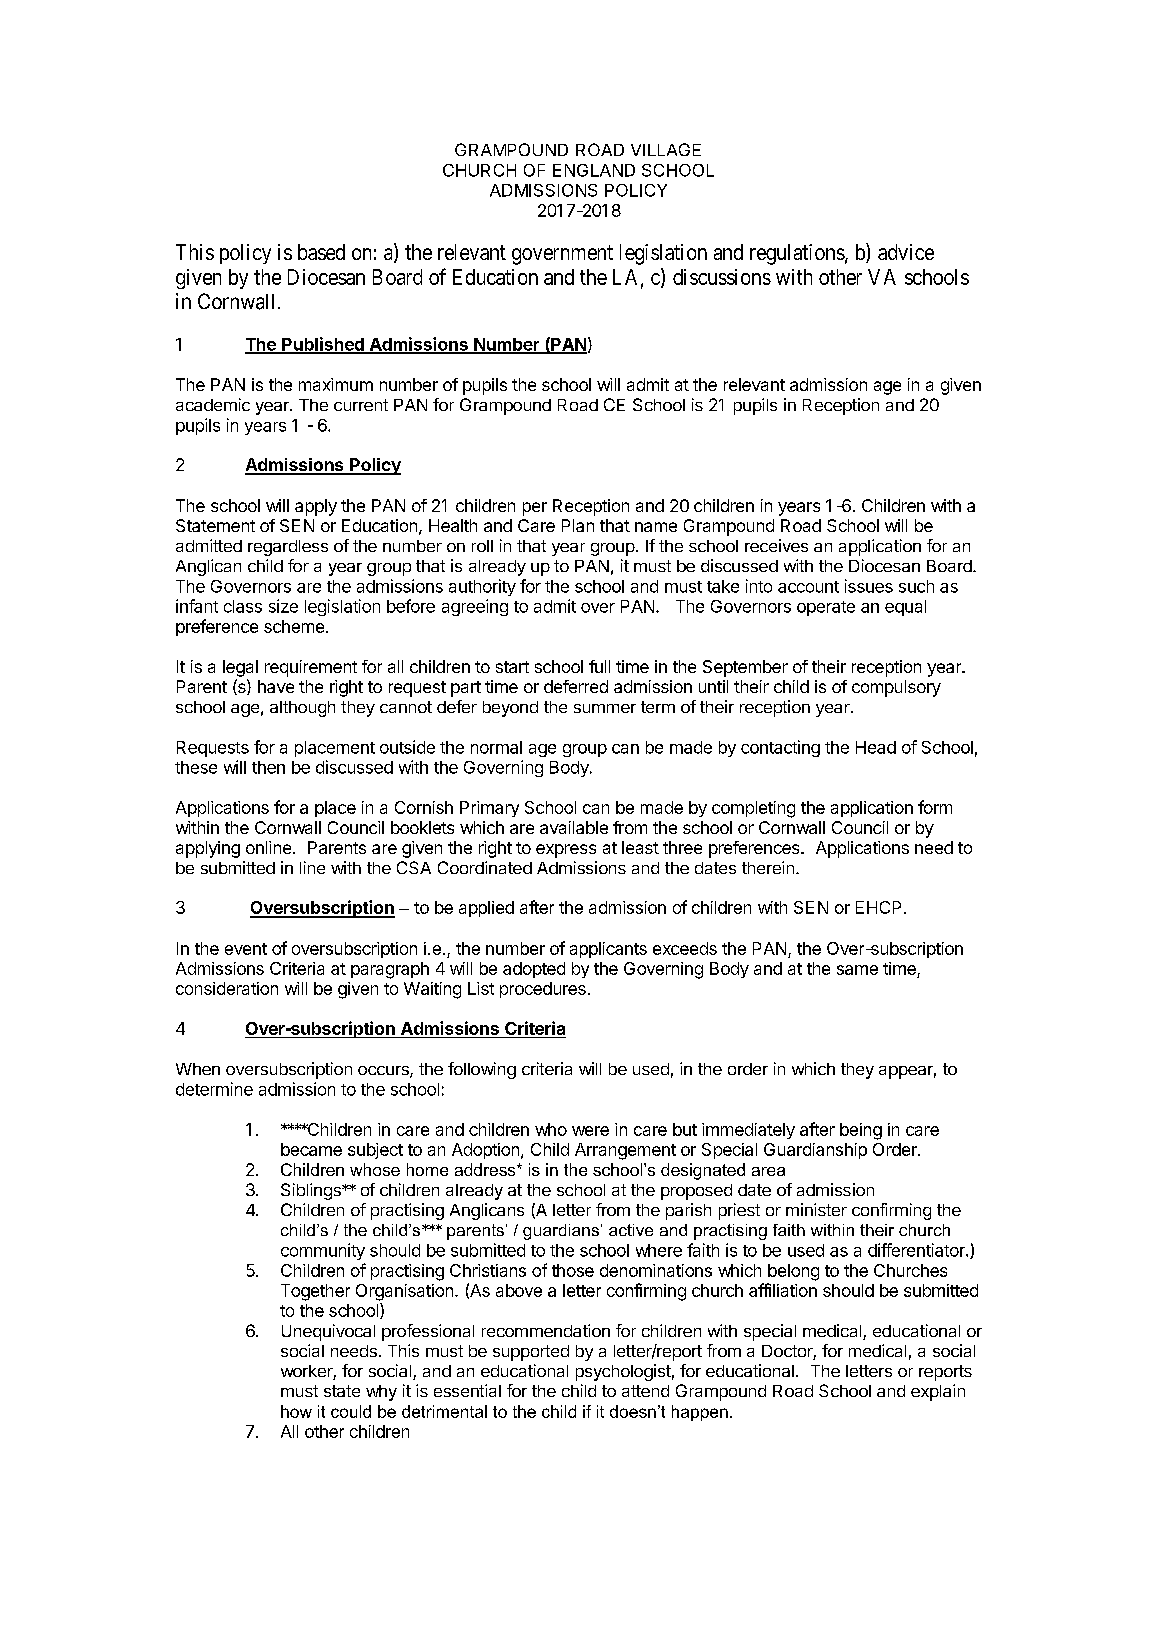 This image has height=1637, width=1157. Describe the element at coordinates (776, 545) in the image. I see `receives` at that location.
